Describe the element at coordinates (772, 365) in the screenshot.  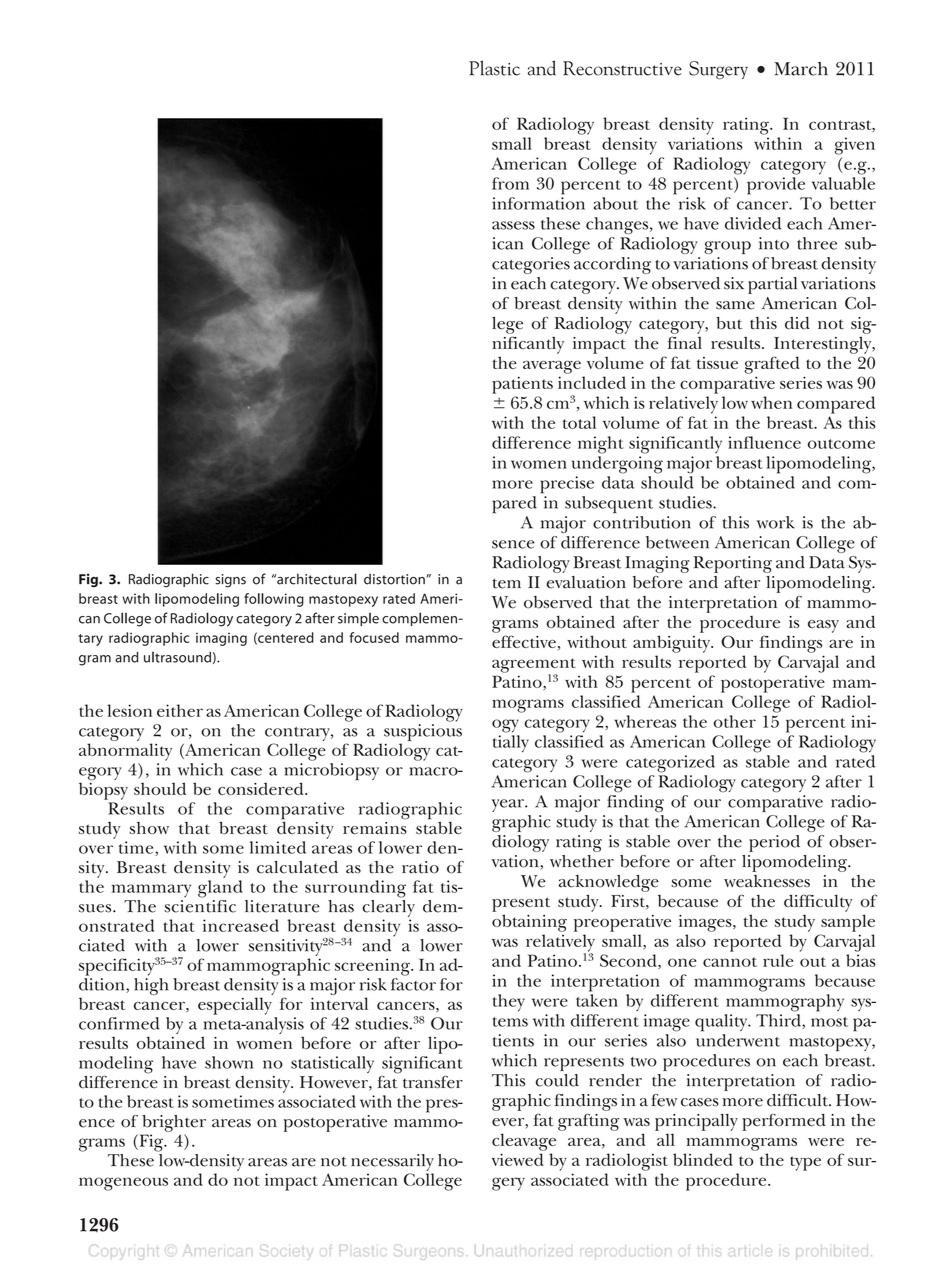
I see `grafted` at that location.
